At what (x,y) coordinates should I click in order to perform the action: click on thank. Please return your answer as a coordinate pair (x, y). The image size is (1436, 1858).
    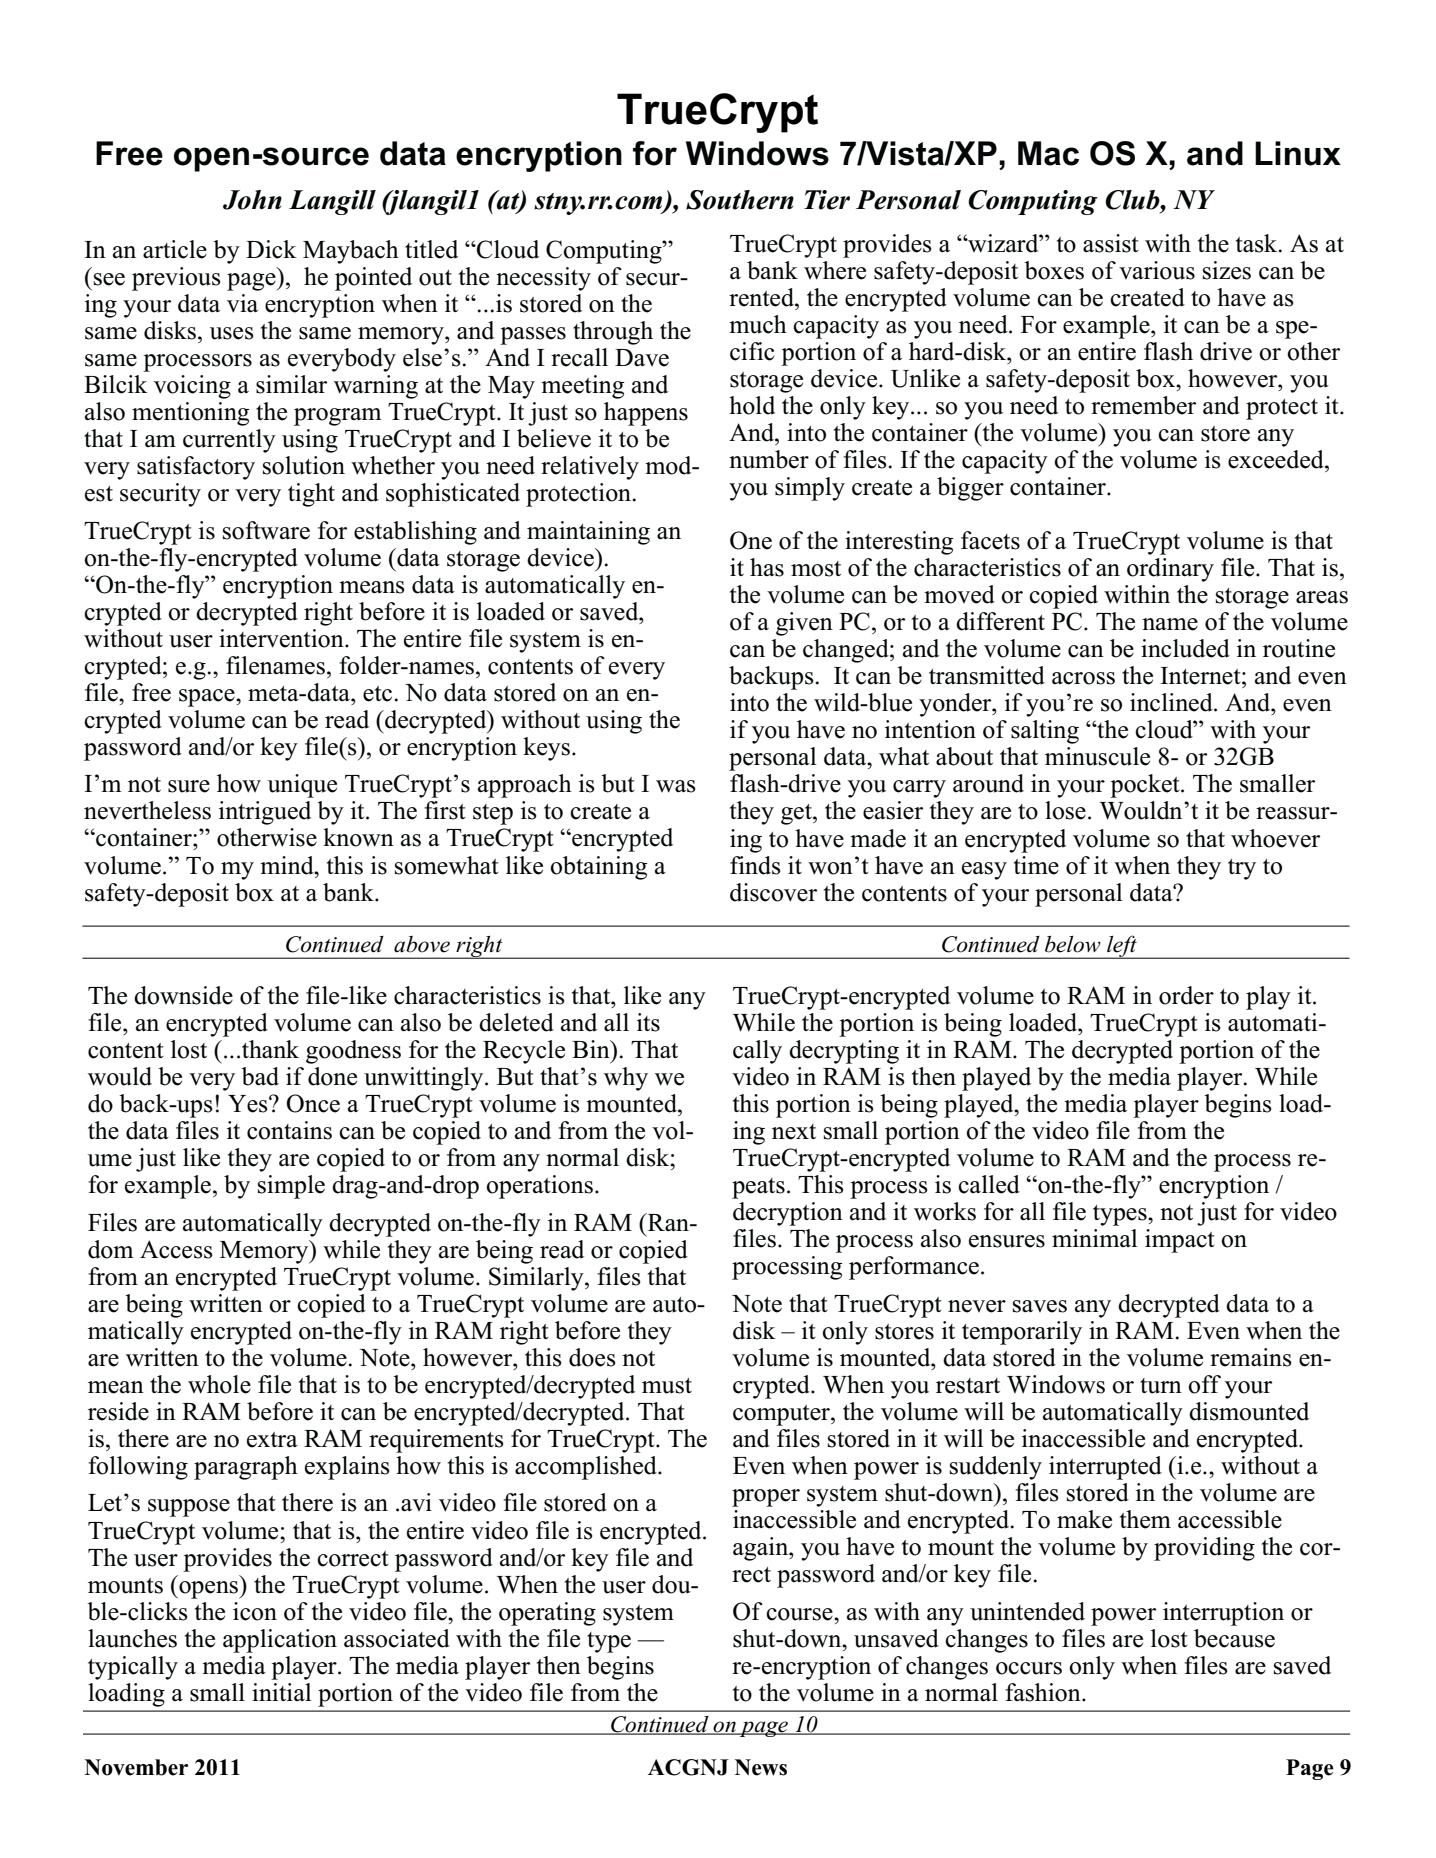
    Looking at the image, I should click on (270, 1049).
